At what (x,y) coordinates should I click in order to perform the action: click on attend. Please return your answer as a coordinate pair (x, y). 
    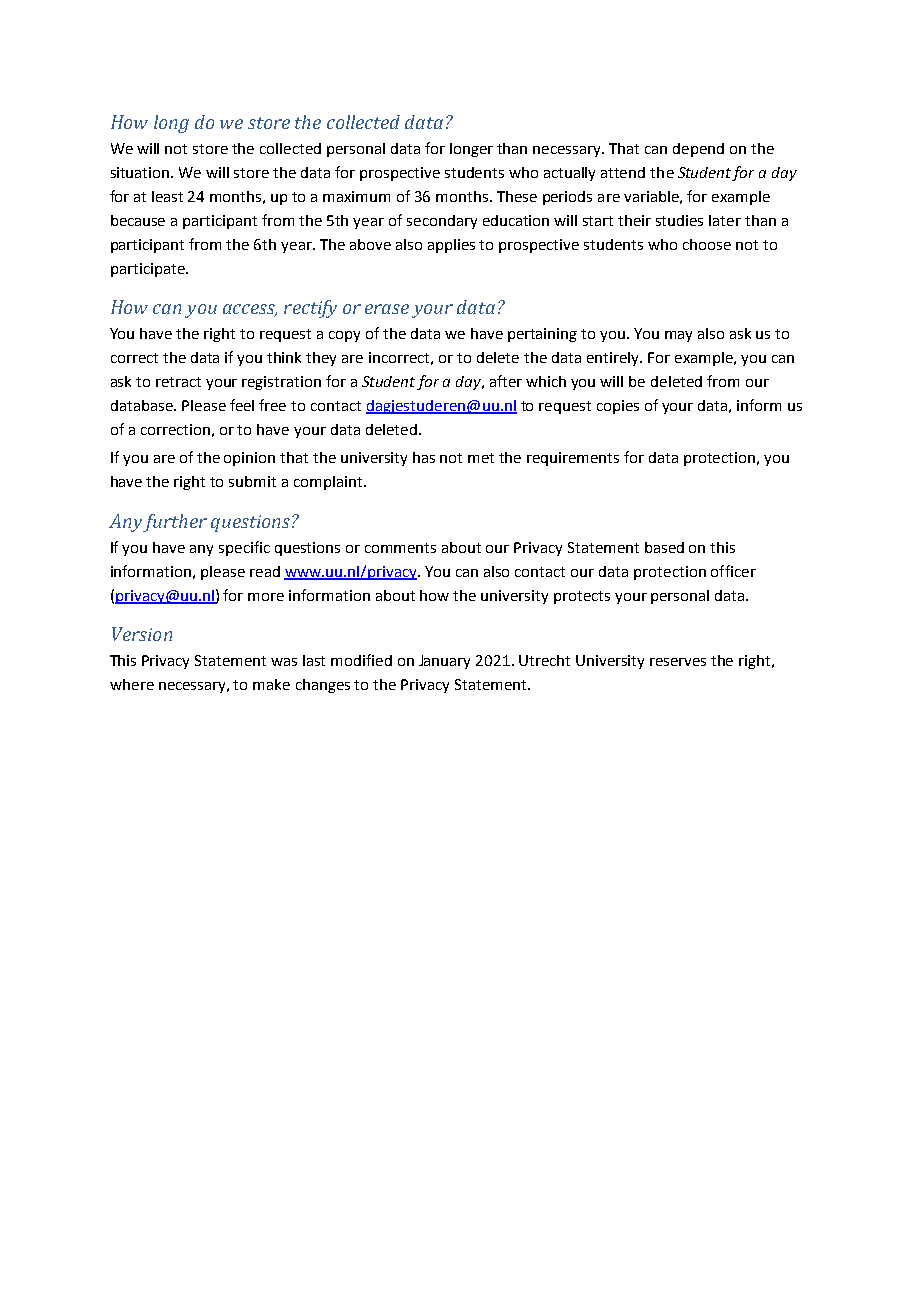
    Looking at the image, I should click on (623, 172).
